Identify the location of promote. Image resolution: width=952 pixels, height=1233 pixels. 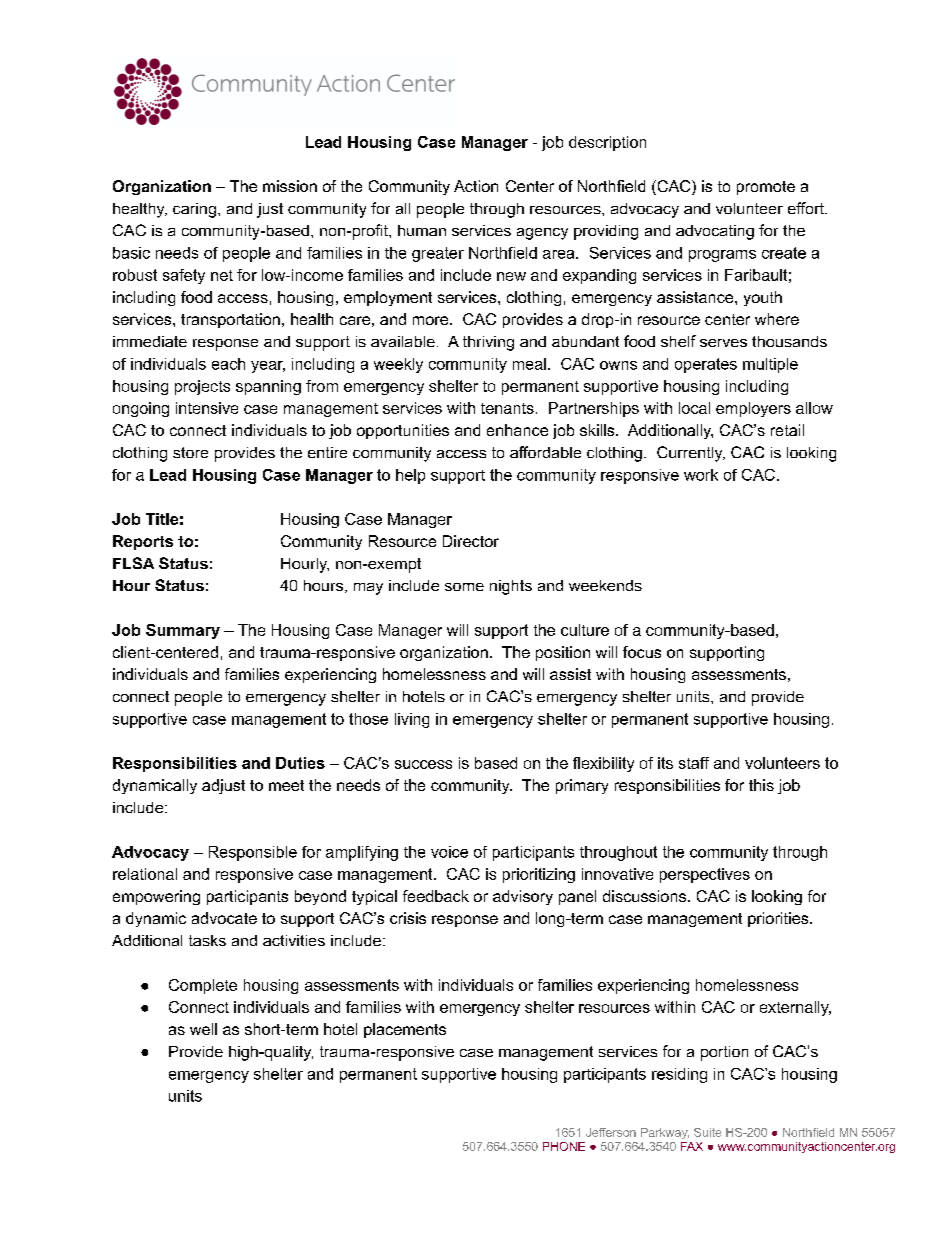
(766, 188).
